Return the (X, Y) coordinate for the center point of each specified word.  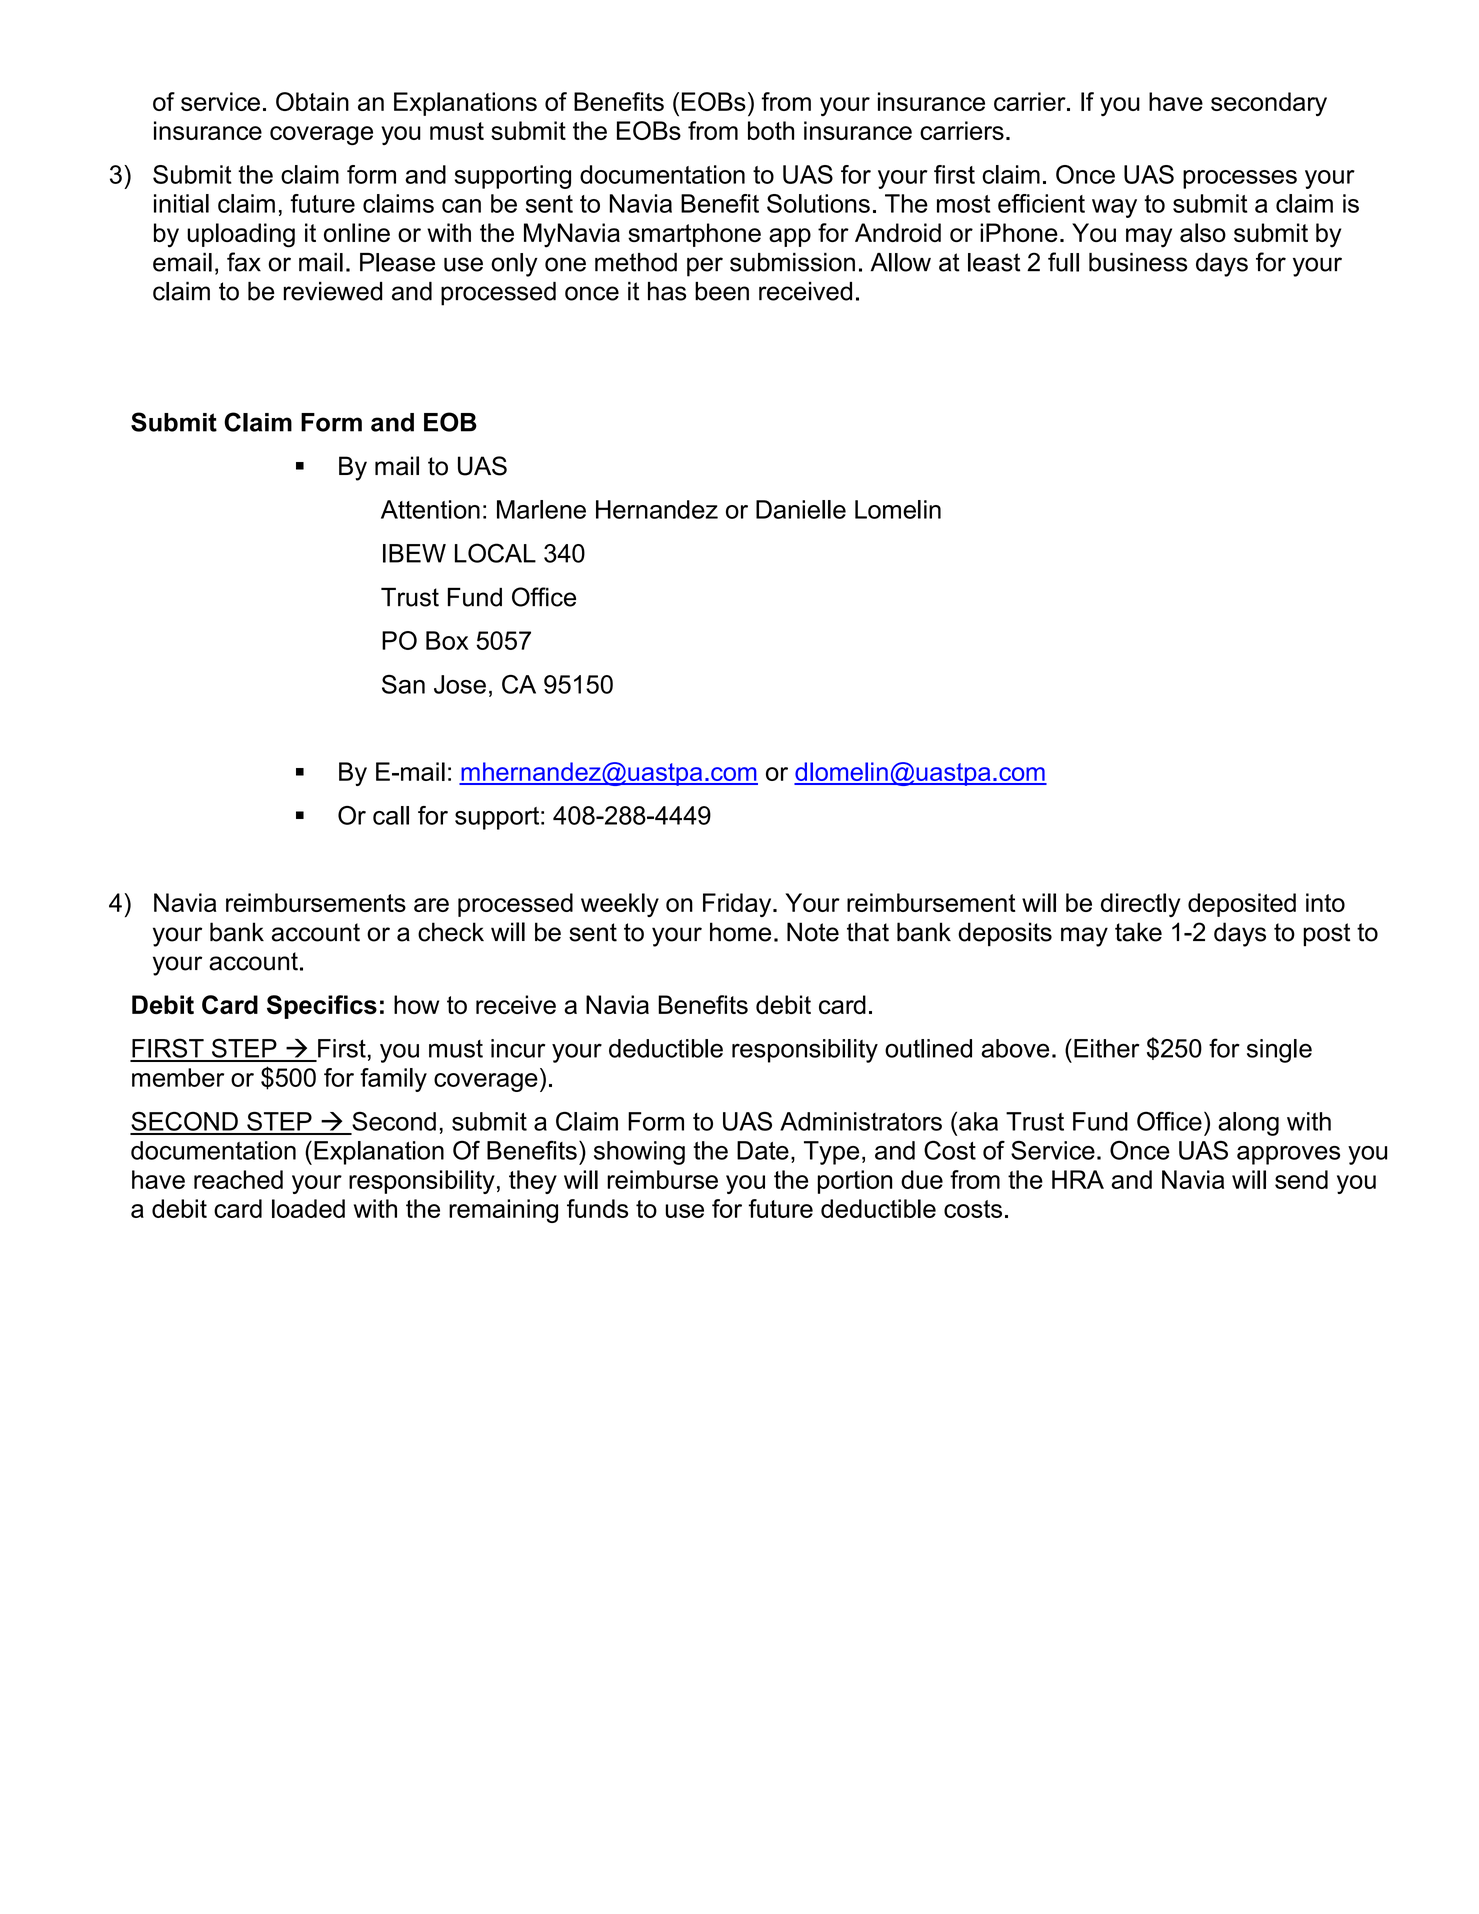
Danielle (801, 509)
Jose (460, 684)
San (403, 684)
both (771, 130)
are (431, 905)
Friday (738, 905)
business (1138, 262)
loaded (308, 1208)
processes (1240, 179)
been (722, 291)
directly (1140, 905)
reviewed (333, 291)
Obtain (312, 101)
